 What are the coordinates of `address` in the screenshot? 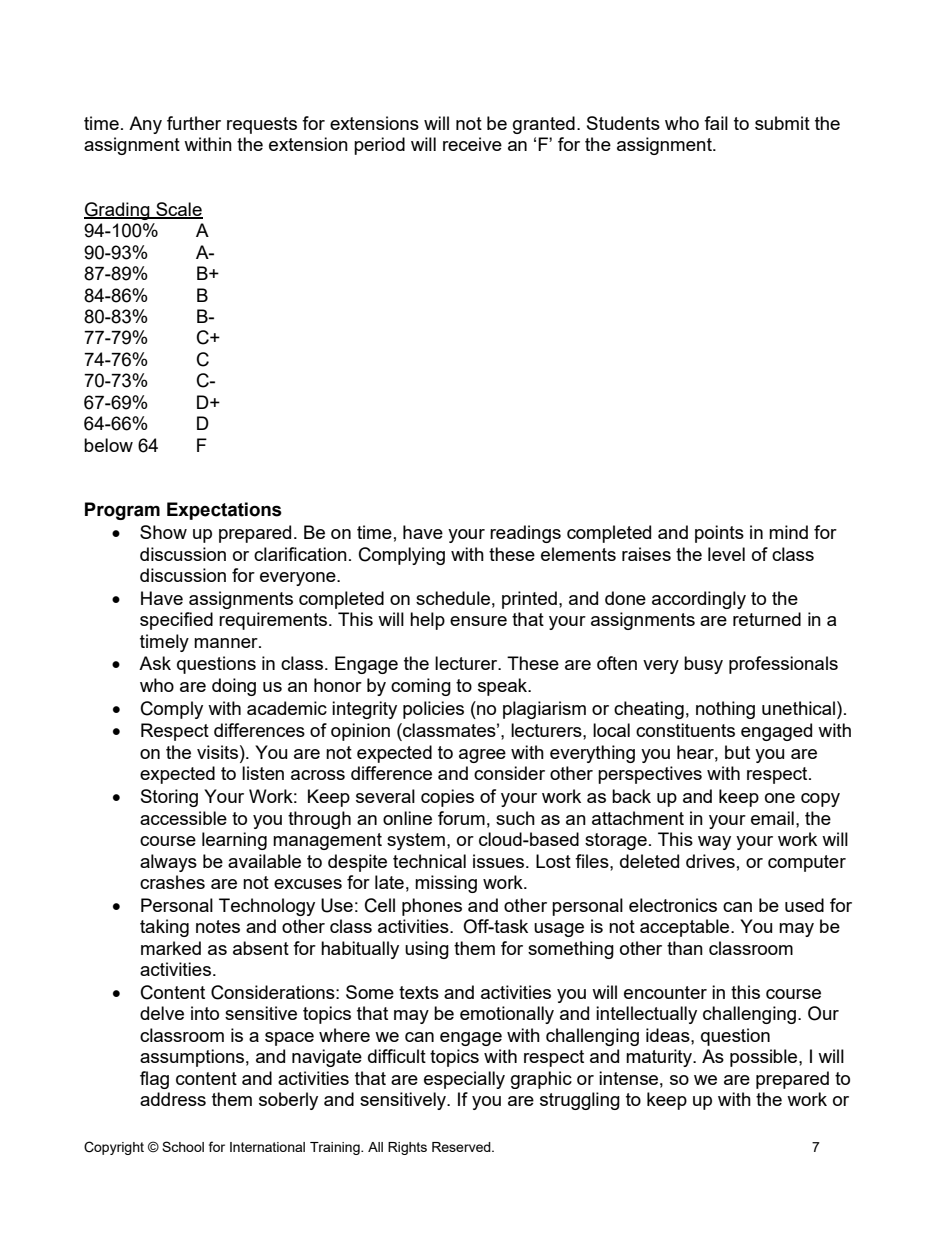 It's located at (173, 1099).
